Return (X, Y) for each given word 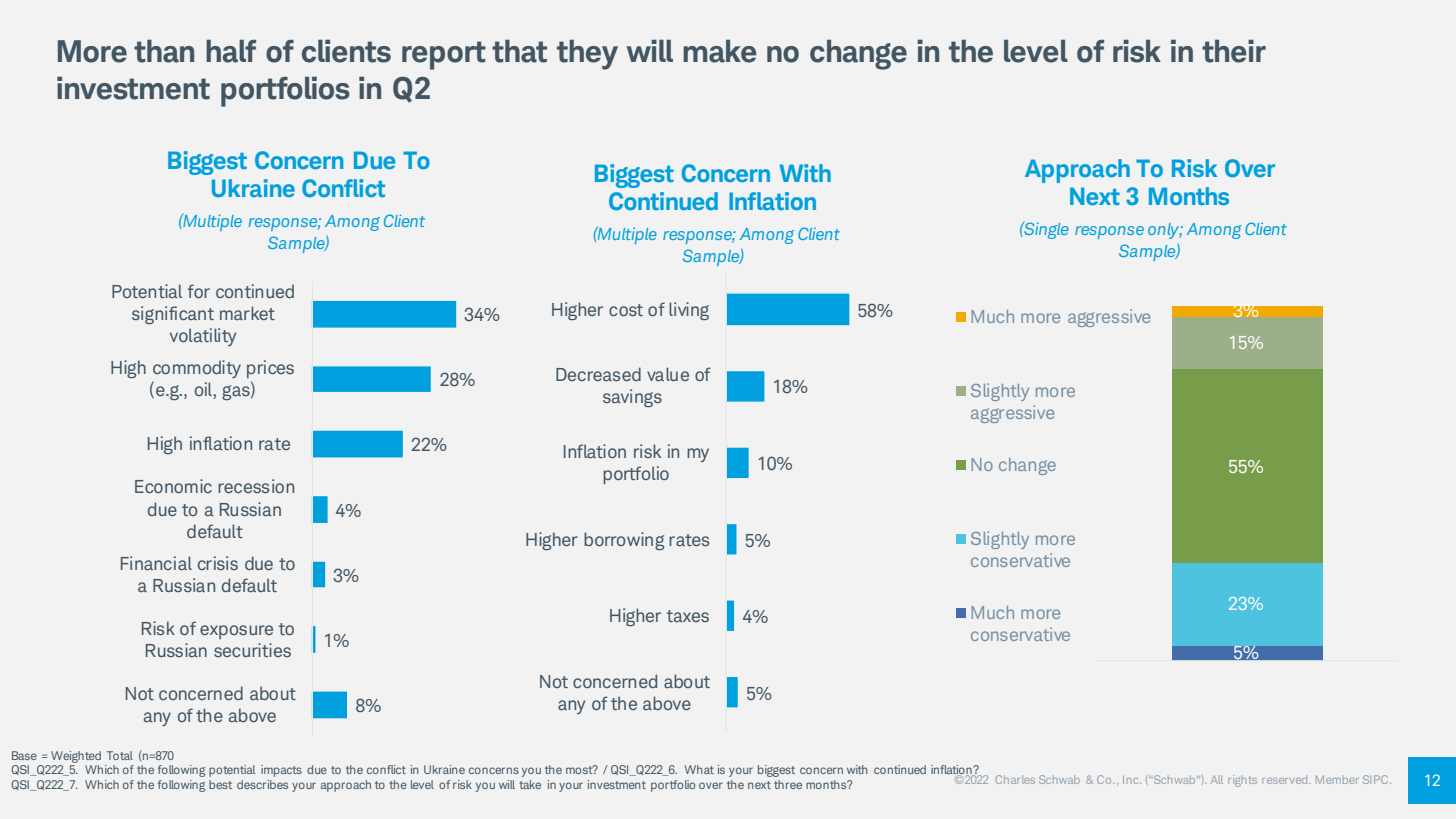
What (699, 769)
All (1217, 779)
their (1234, 51)
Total (120, 755)
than (164, 51)
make (719, 51)
